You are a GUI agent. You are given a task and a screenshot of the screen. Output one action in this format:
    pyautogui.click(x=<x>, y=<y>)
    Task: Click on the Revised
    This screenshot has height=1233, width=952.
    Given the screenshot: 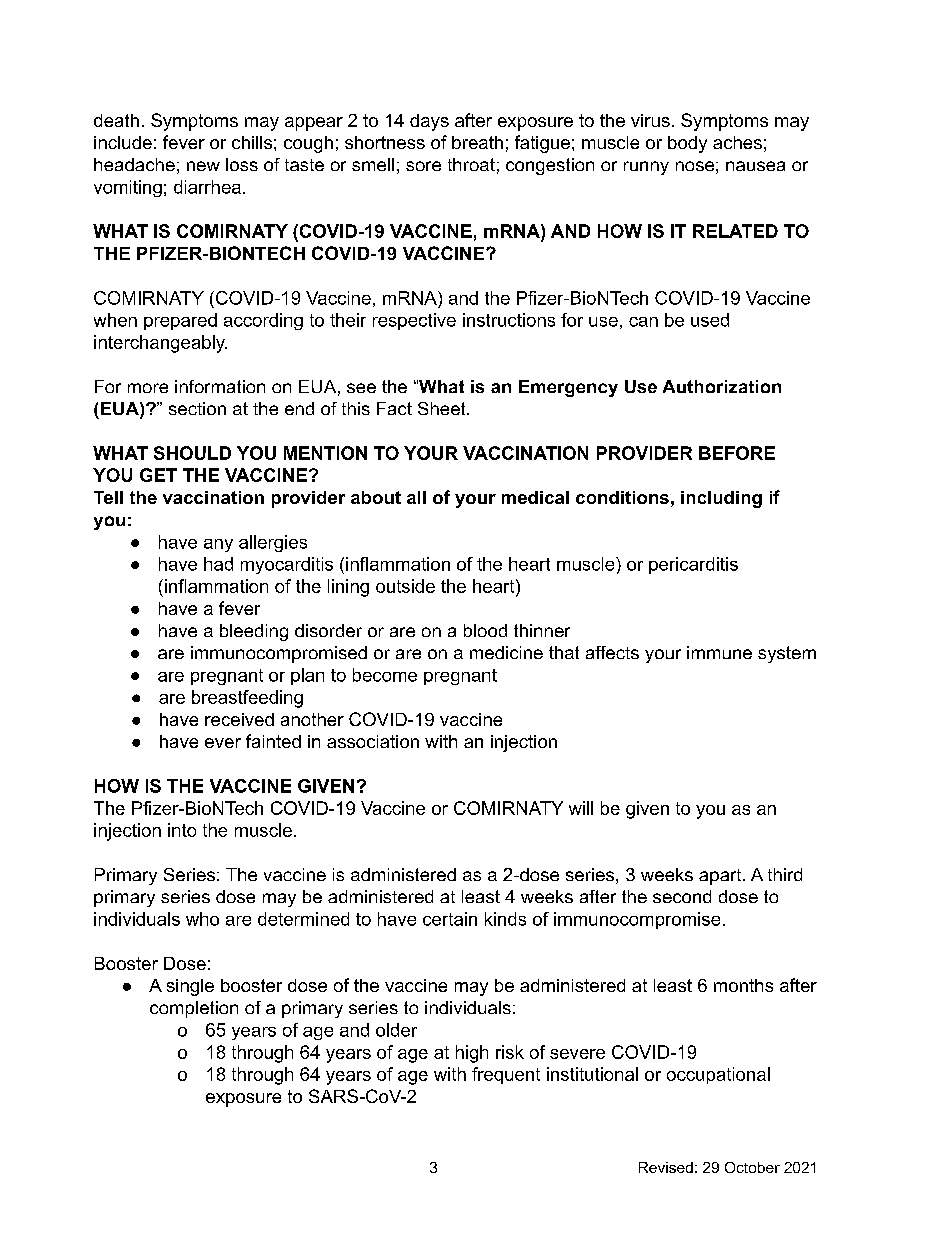 What is the action you would take?
    pyautogui.click(x=666, y=1167)
